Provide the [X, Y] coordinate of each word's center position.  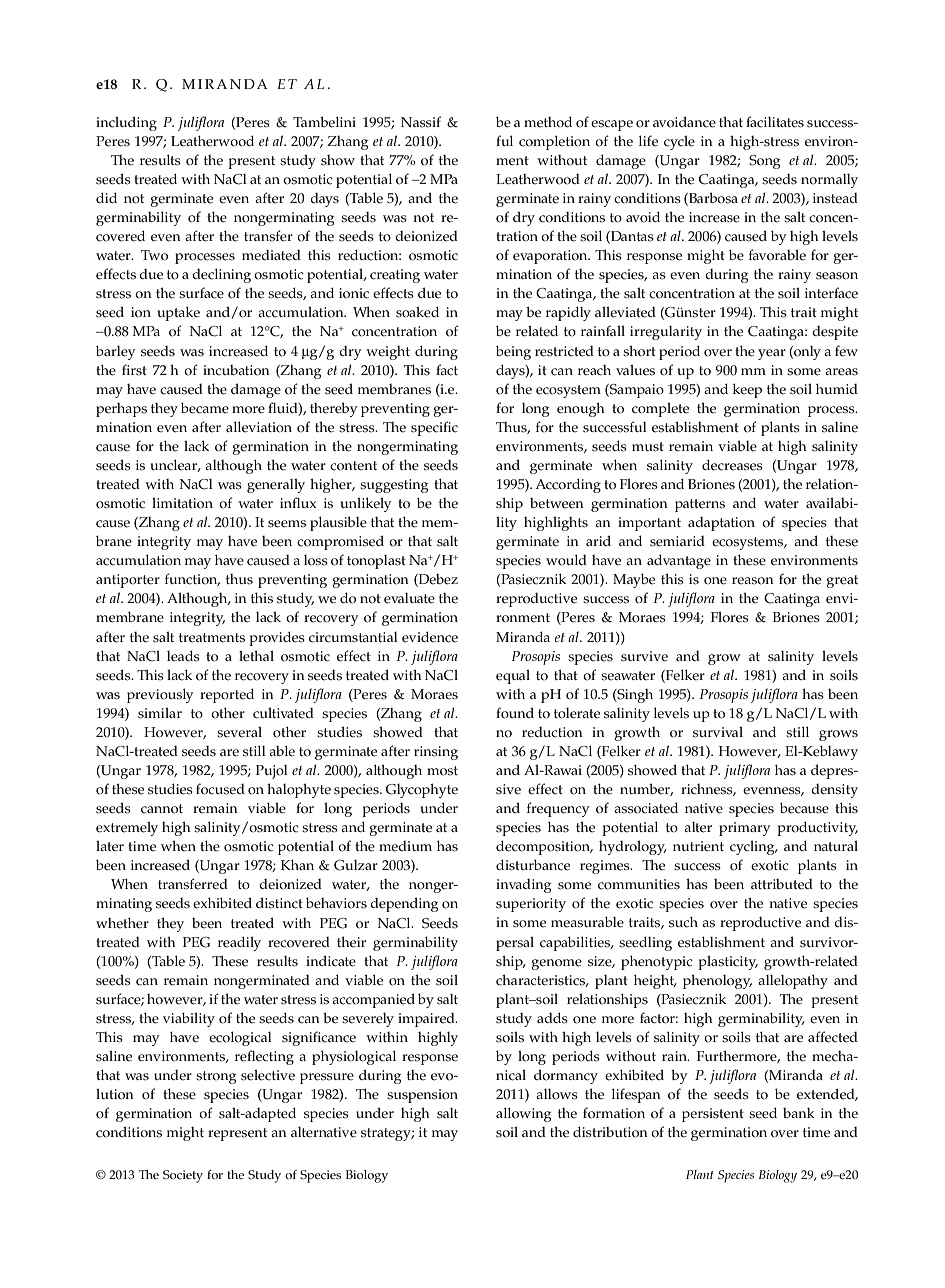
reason [753, 581]
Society [183, 1176]
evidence [430, 637]
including [126, 123]
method [548, 122]
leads [183, 656]
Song [764, 162]
